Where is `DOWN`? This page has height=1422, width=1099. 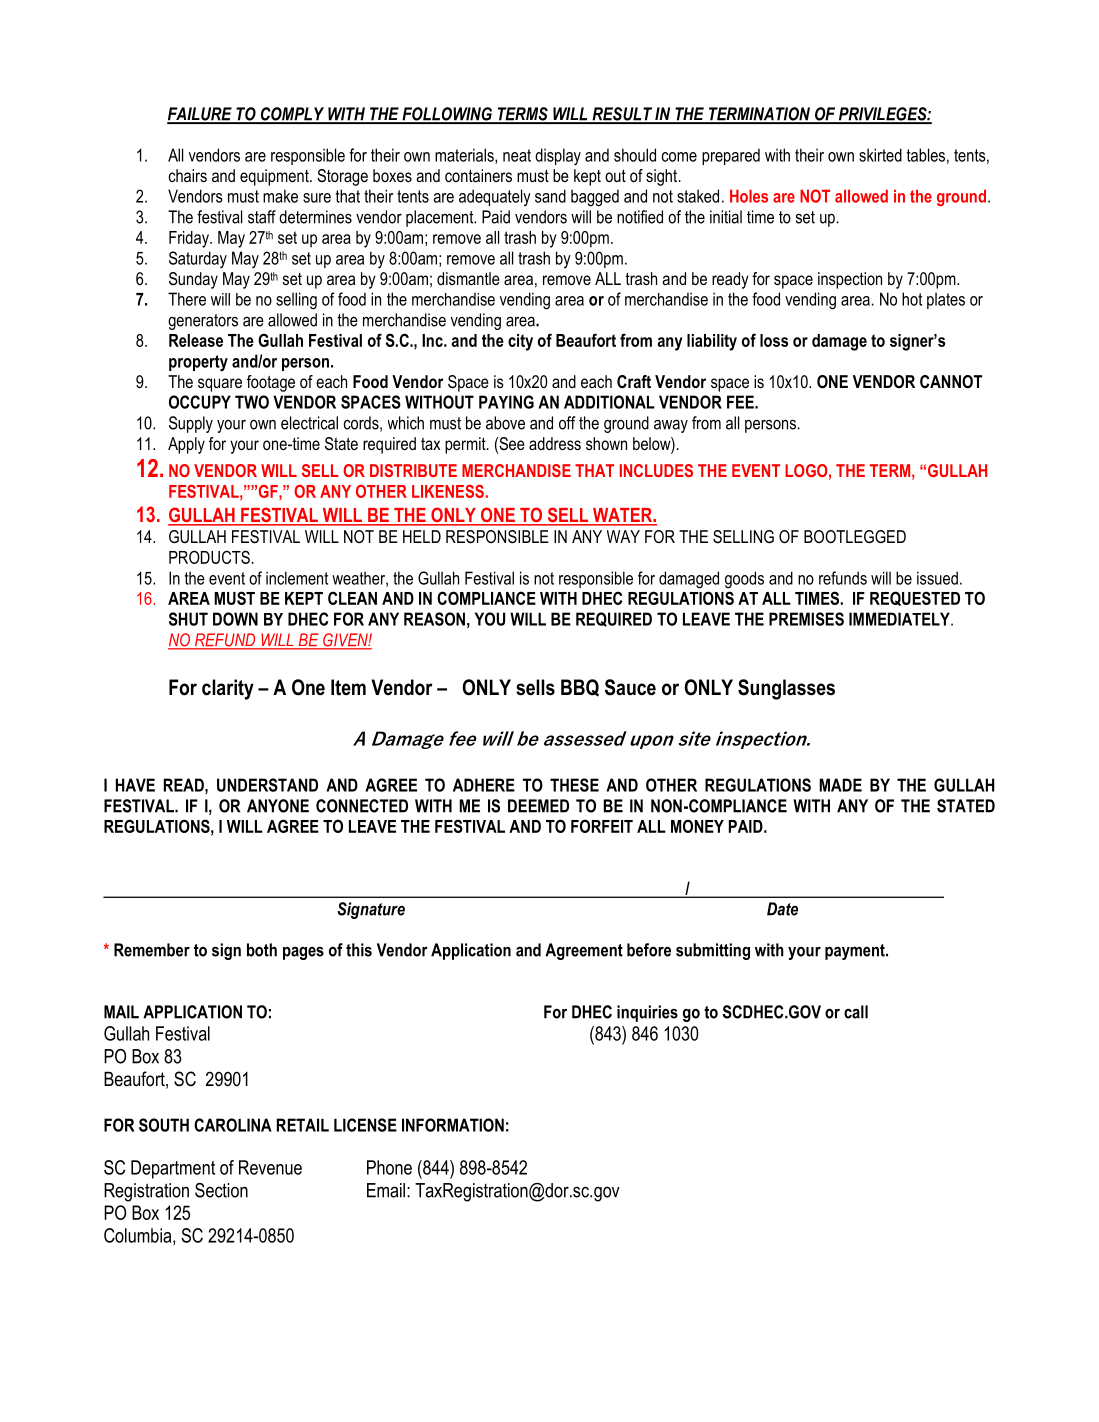
DOWN is located at coordinates (235, 619).
